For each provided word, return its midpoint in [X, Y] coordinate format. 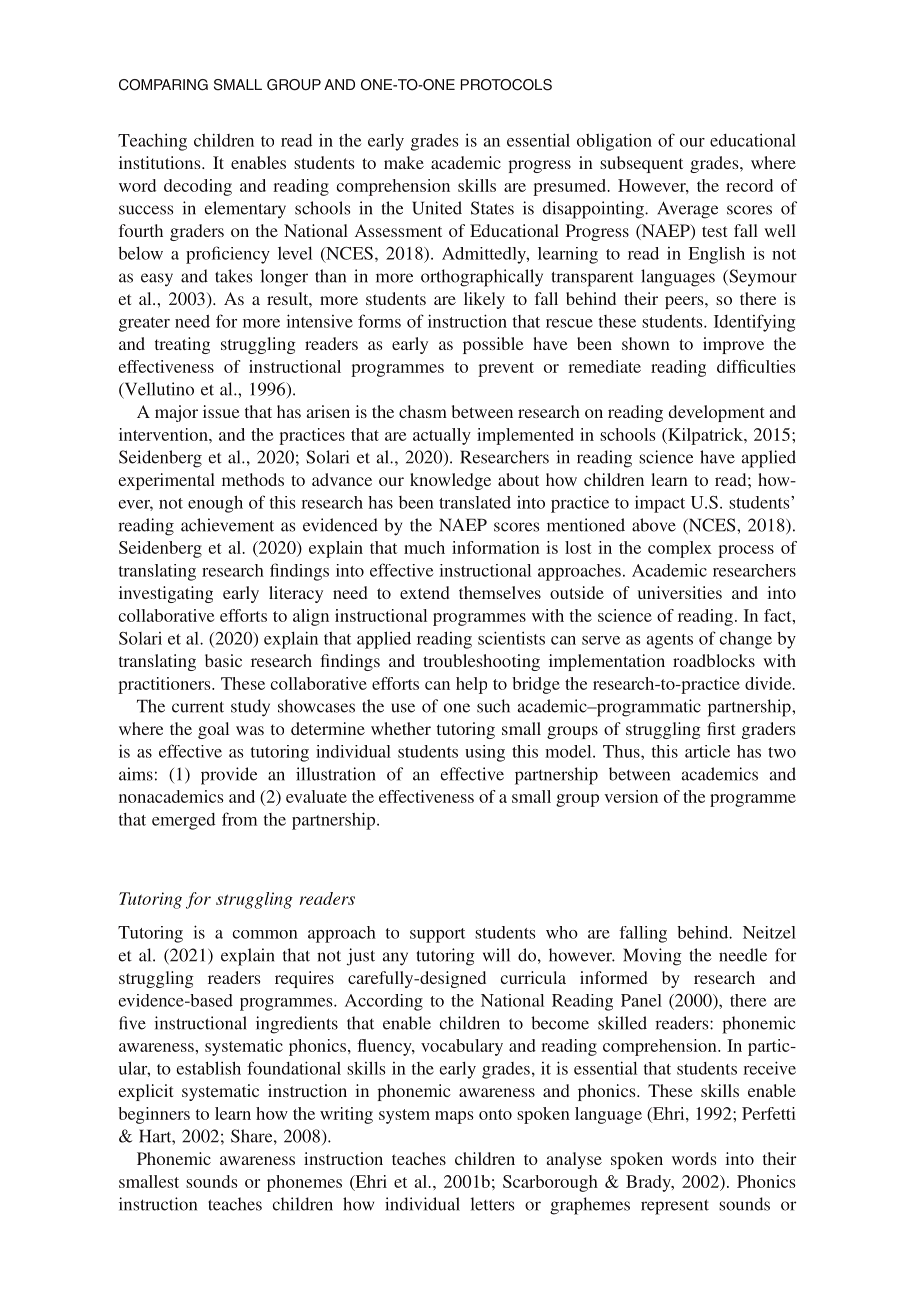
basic [223, 660]
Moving [652, 957]
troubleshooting [481, 662]
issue [221, 411]
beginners [154, 1115]
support [437, 935]
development [716, 413]
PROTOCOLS [506, 85]
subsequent [641, 164]
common [265, 934]
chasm [423, 411]
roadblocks [714, 660]
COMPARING [163, 85]
